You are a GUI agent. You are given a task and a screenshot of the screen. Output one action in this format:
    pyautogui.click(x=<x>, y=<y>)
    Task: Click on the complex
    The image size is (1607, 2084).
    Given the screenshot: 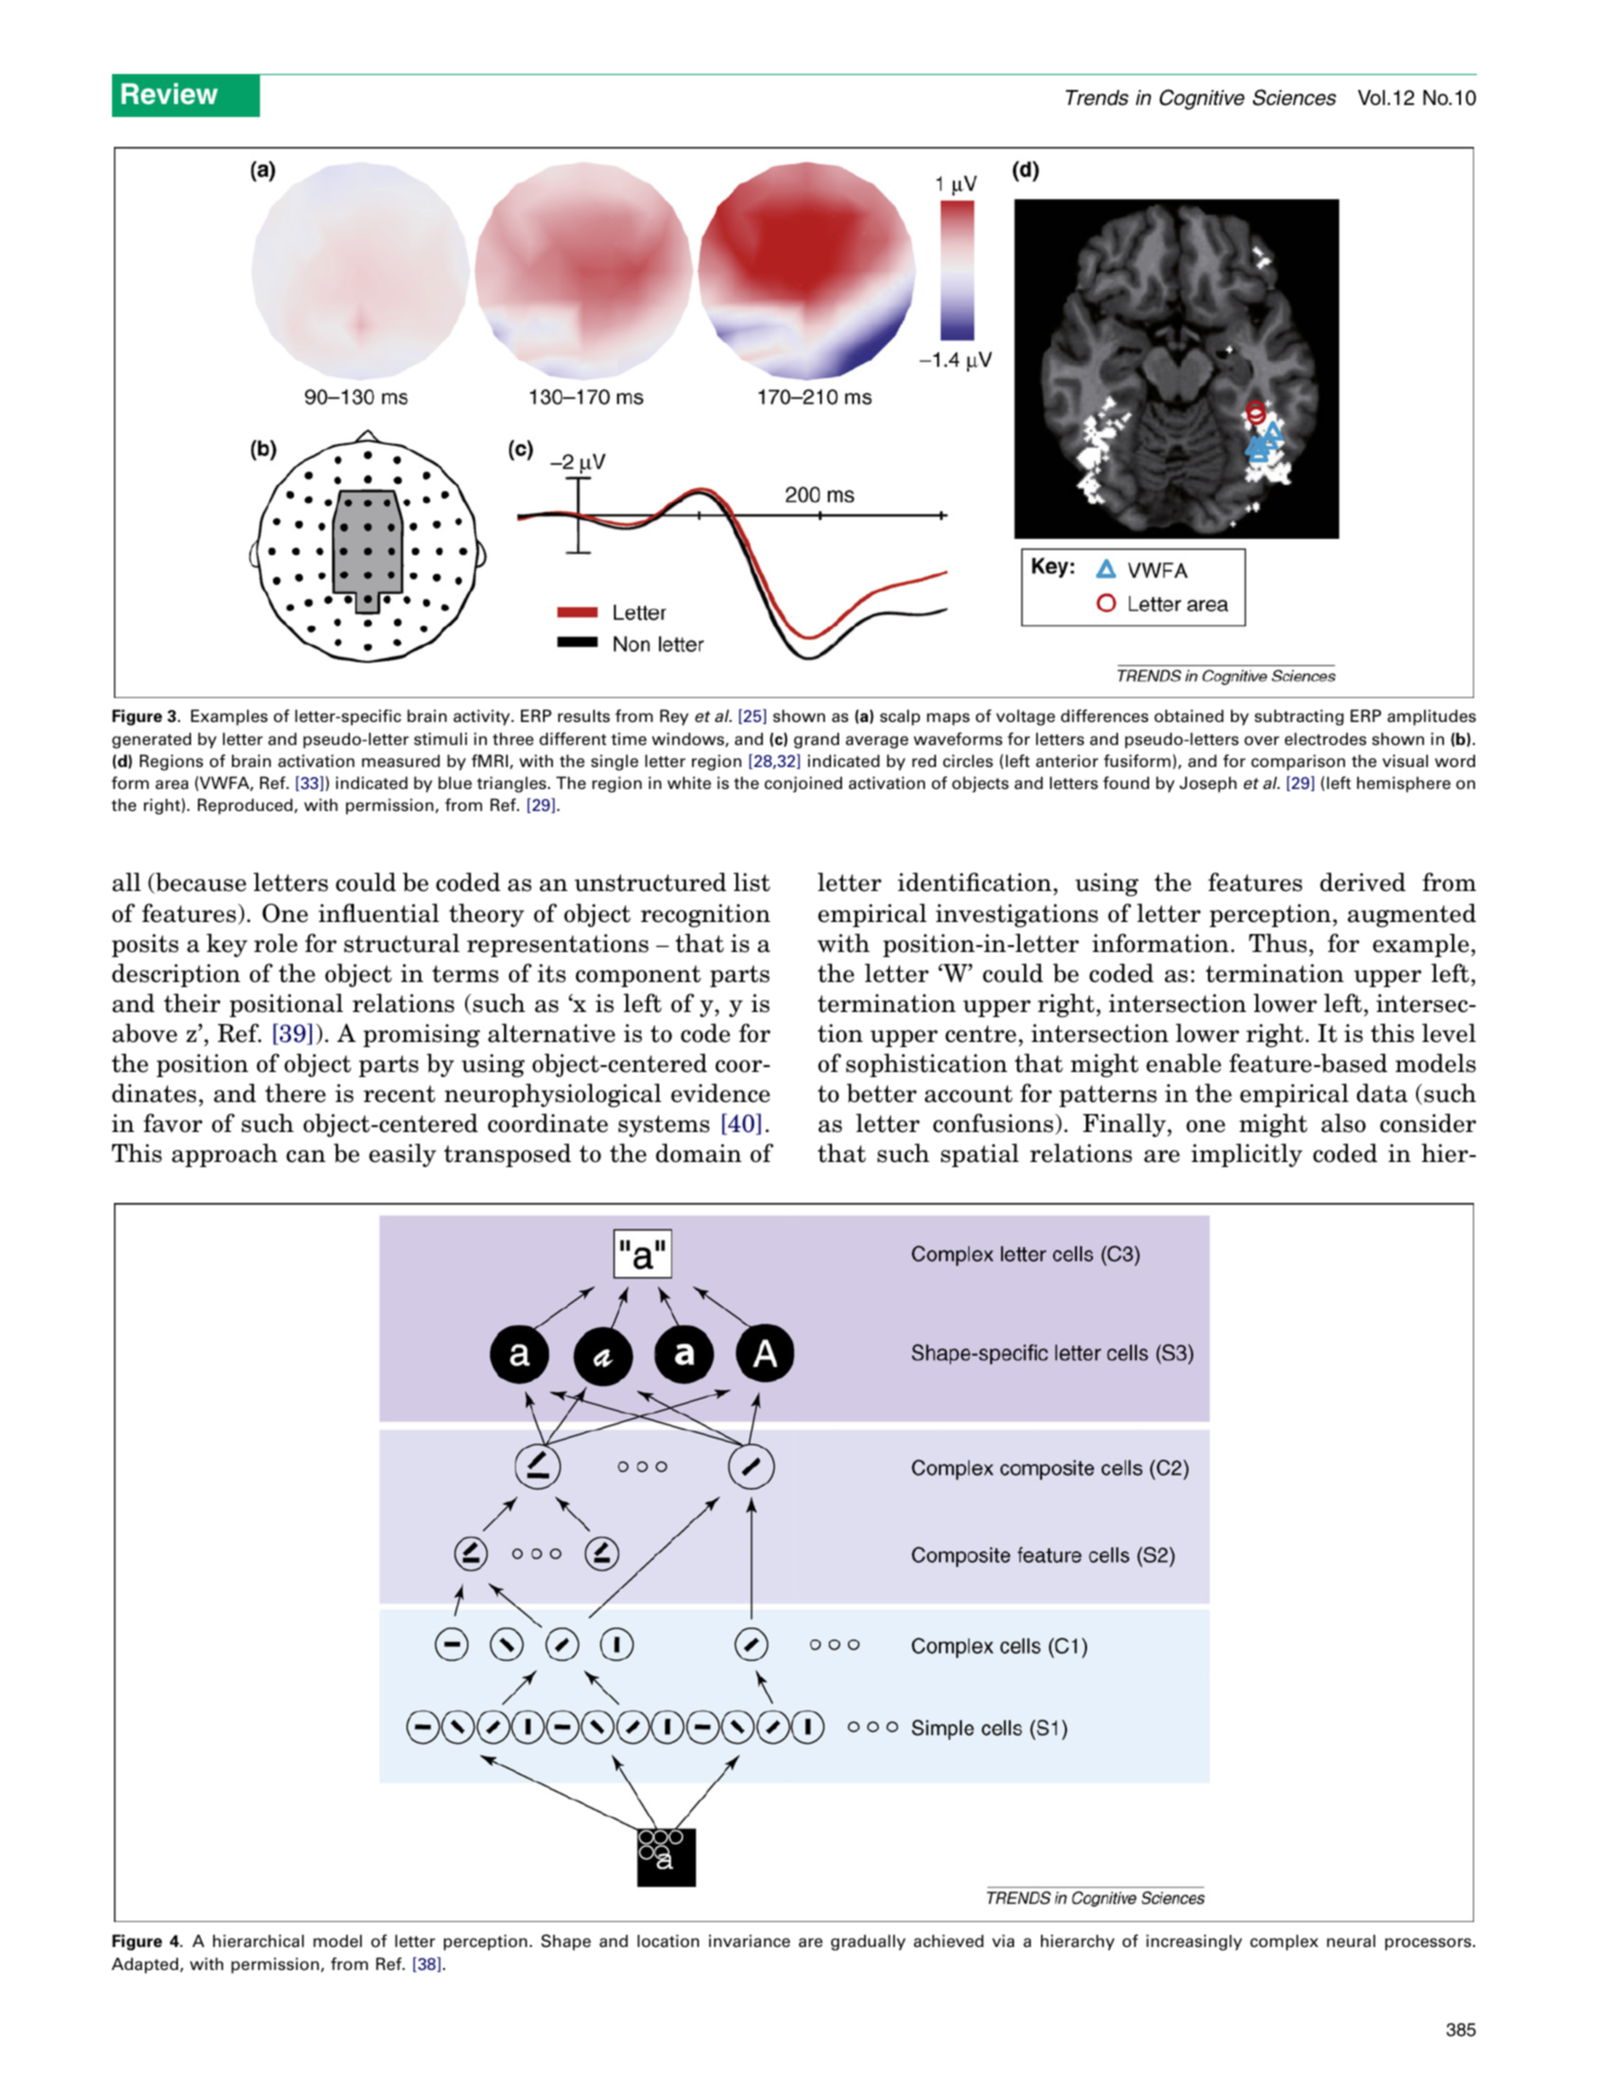 What is the action you would take?
    pyautogui.click(x=1284, y=1942)
